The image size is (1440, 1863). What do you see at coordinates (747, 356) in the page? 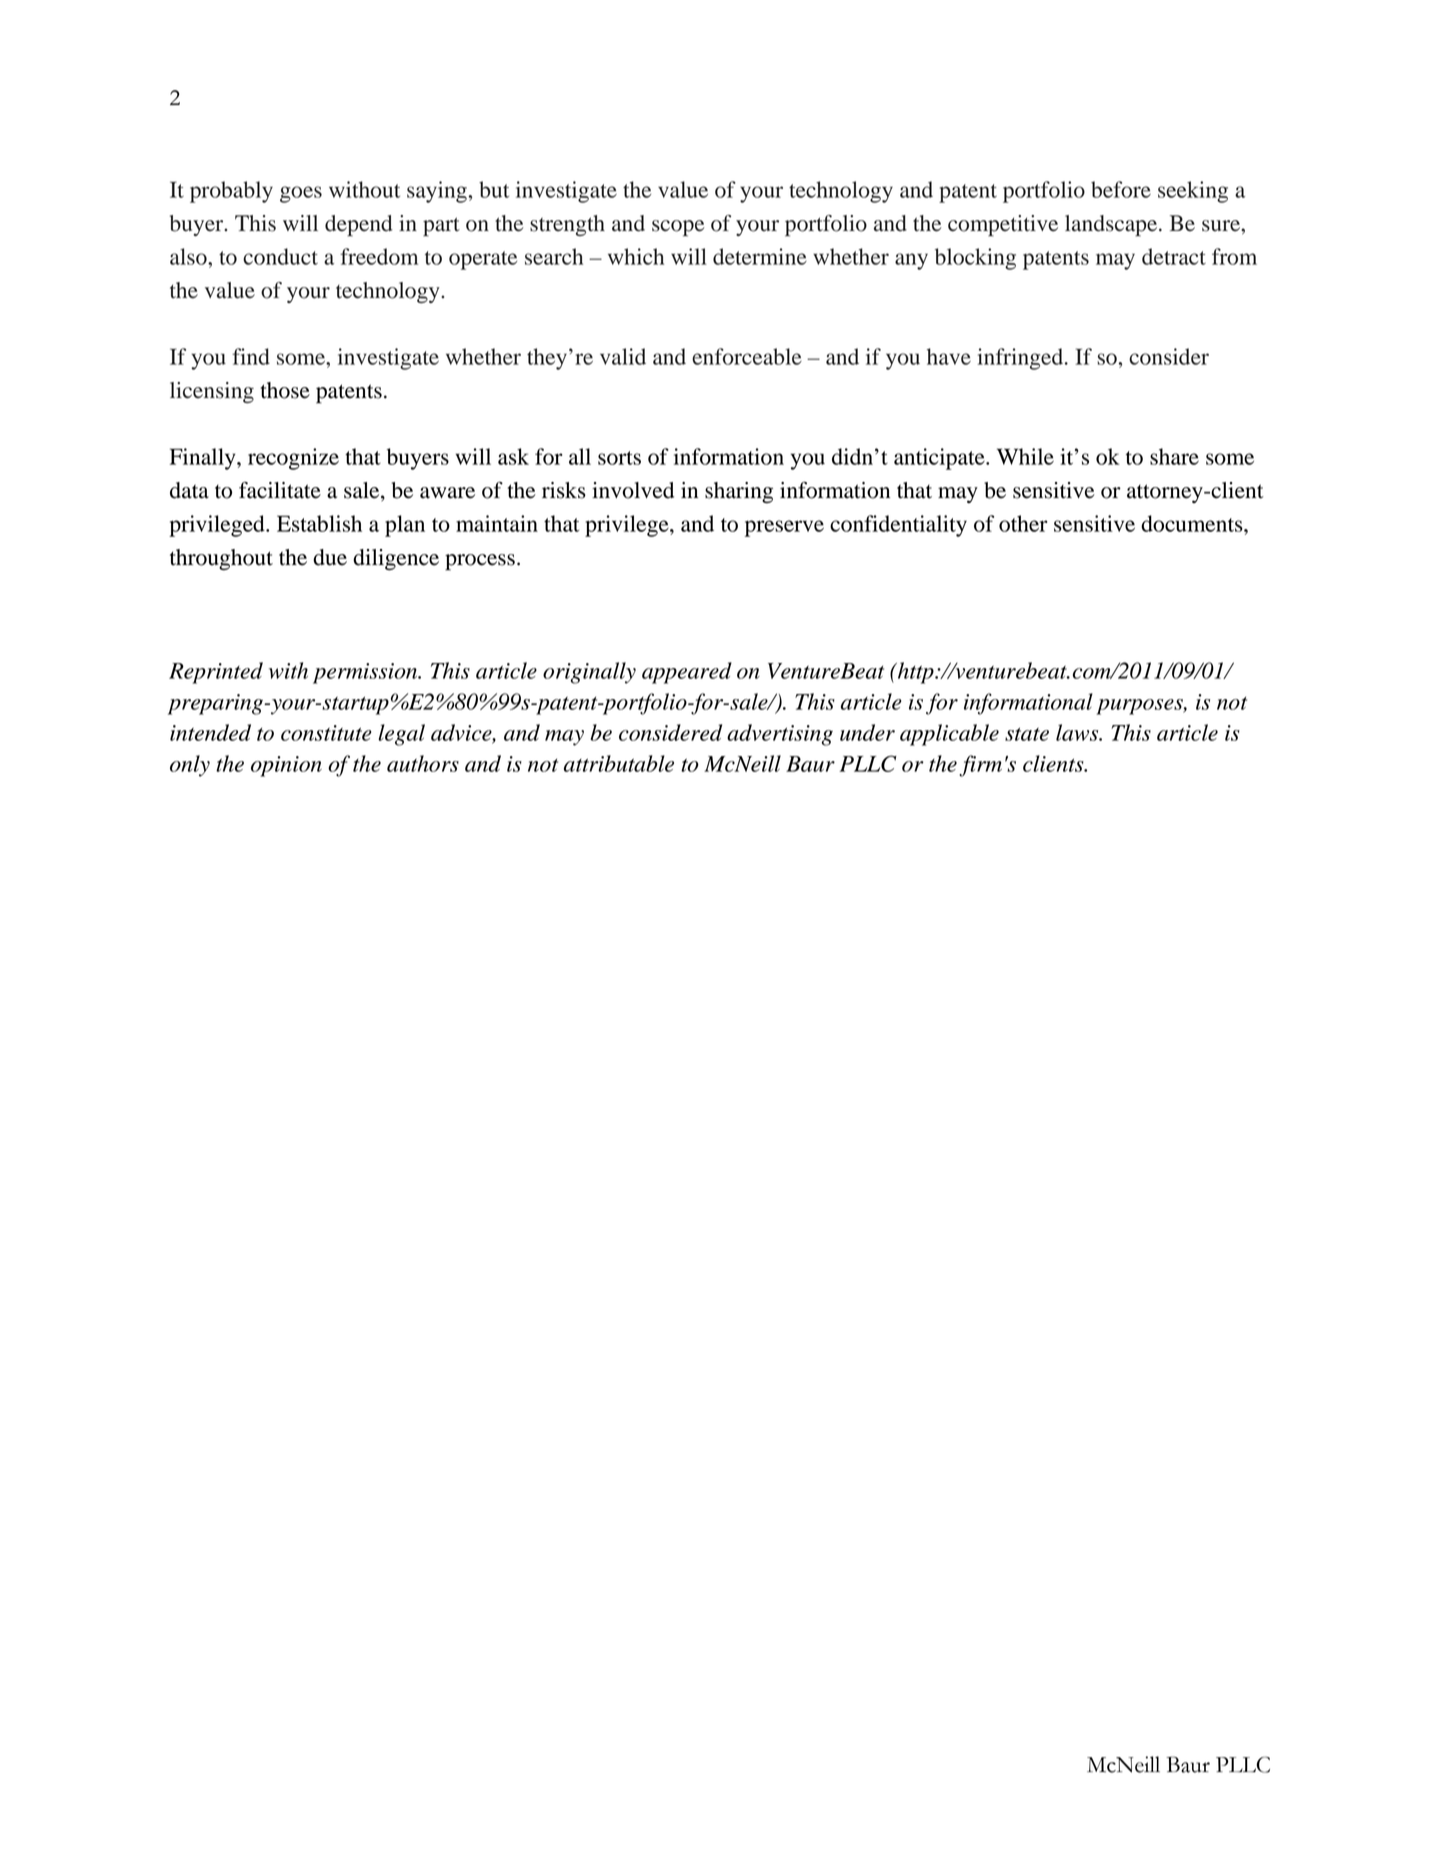
I see `enforceable` at bounding box center [747, 356].
